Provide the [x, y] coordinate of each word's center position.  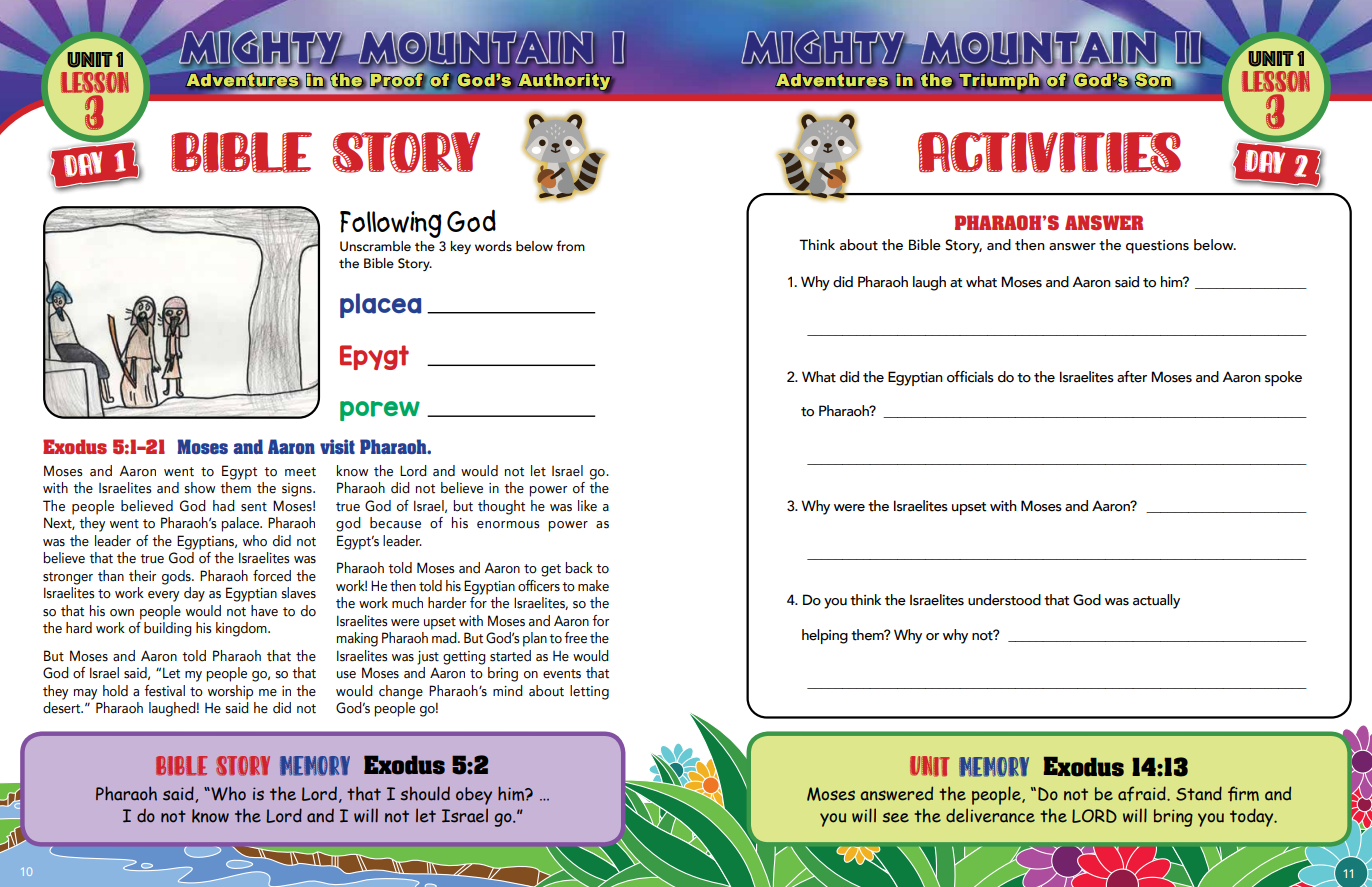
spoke [1283, 378]
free [575, 638]
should [425, 793]
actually [1156, 601]
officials [970, 377]
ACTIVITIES [1049, 152]
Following [390, 224]
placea [380, 305]
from [570, 245]
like [587, 506]
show [200, 488]
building [168, 629]
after [1132, 377]
